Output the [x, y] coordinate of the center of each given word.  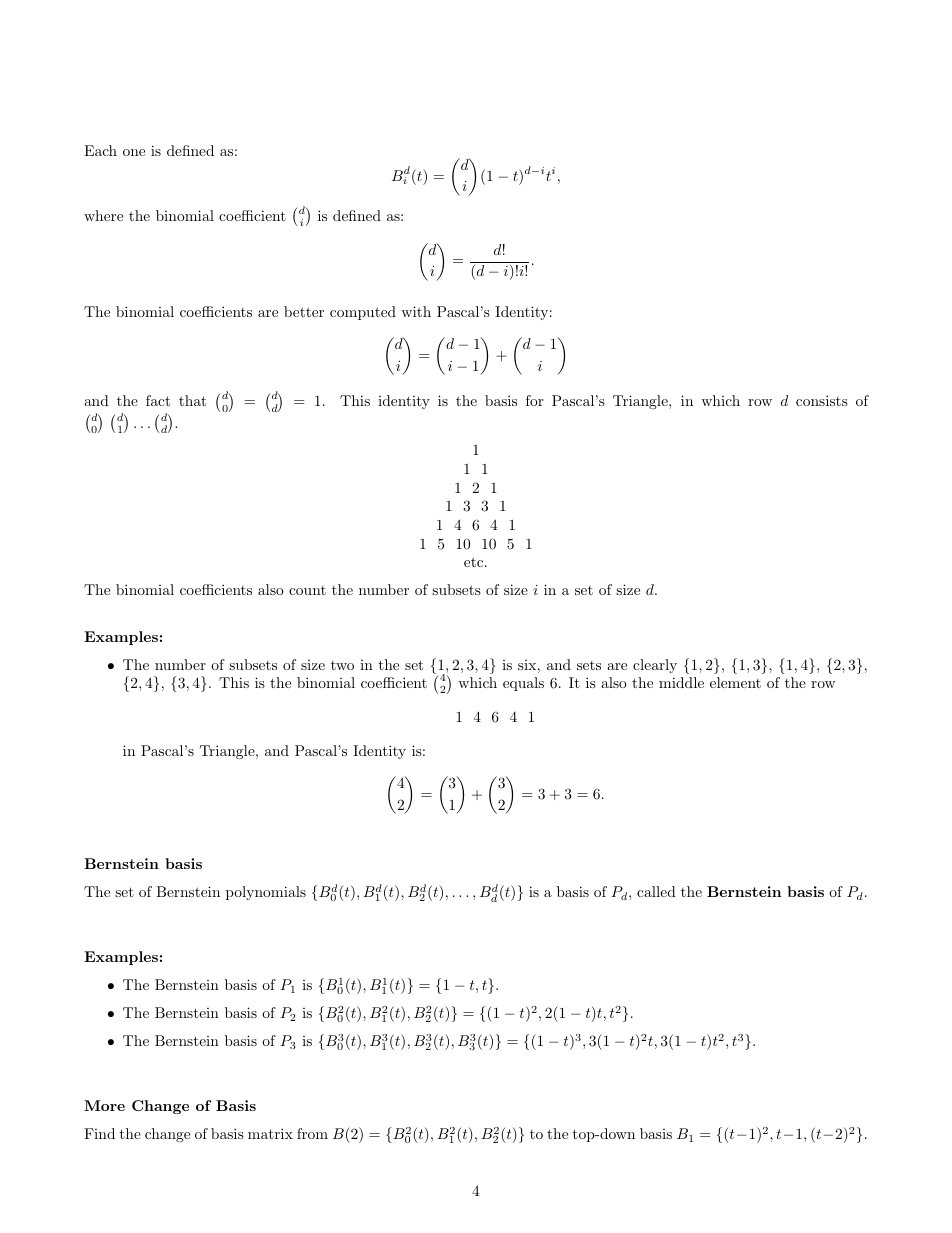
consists [822, 400]
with [416, 311]
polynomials [266, 893]
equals [523, 684]
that [192, 400]
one [134, 152]
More [104, 1105]
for [534, 400]
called [656, 891]
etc [475, 562]
